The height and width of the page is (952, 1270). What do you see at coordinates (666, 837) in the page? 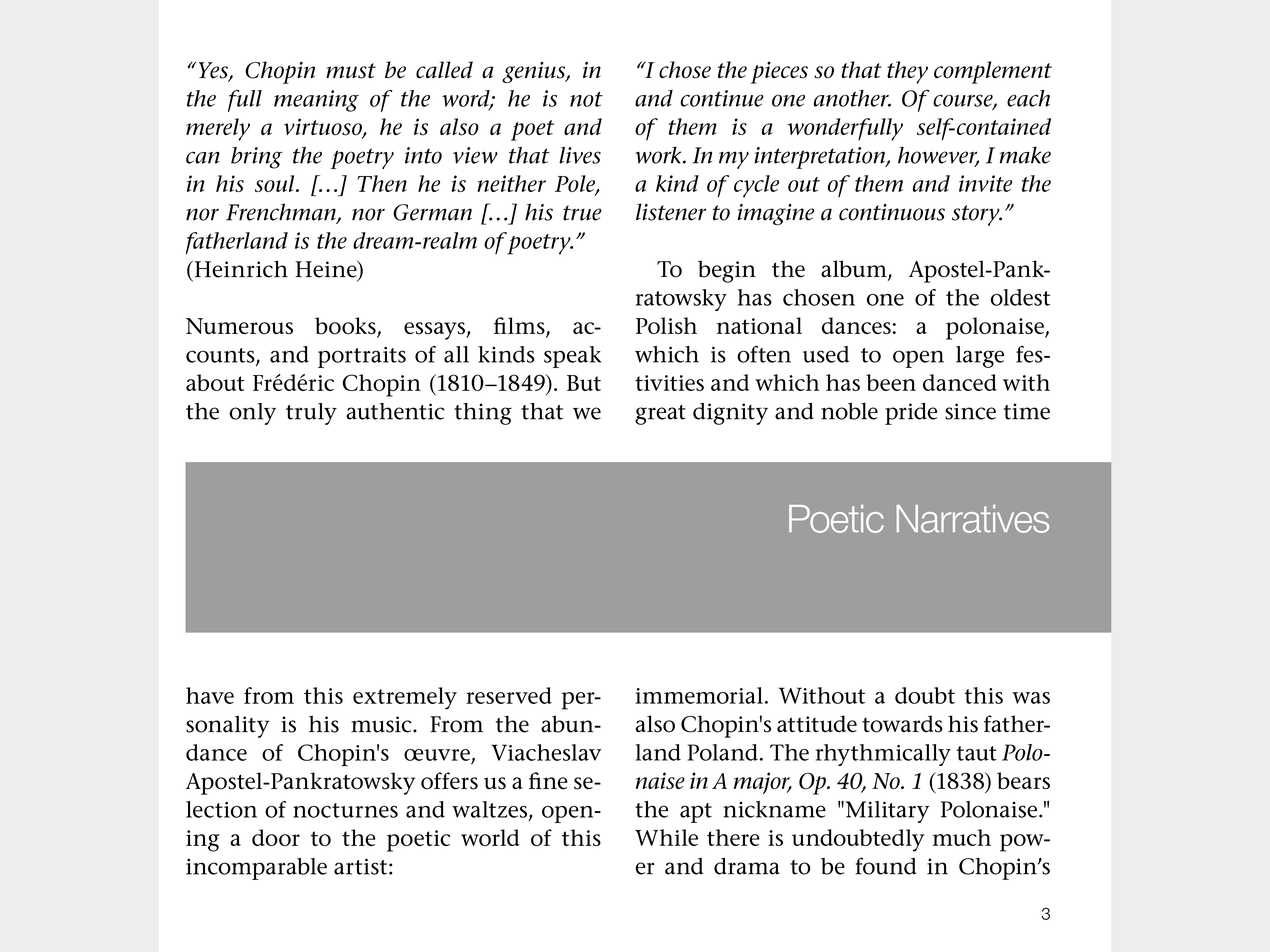
I see `While` at bounding box center [666, 837].
